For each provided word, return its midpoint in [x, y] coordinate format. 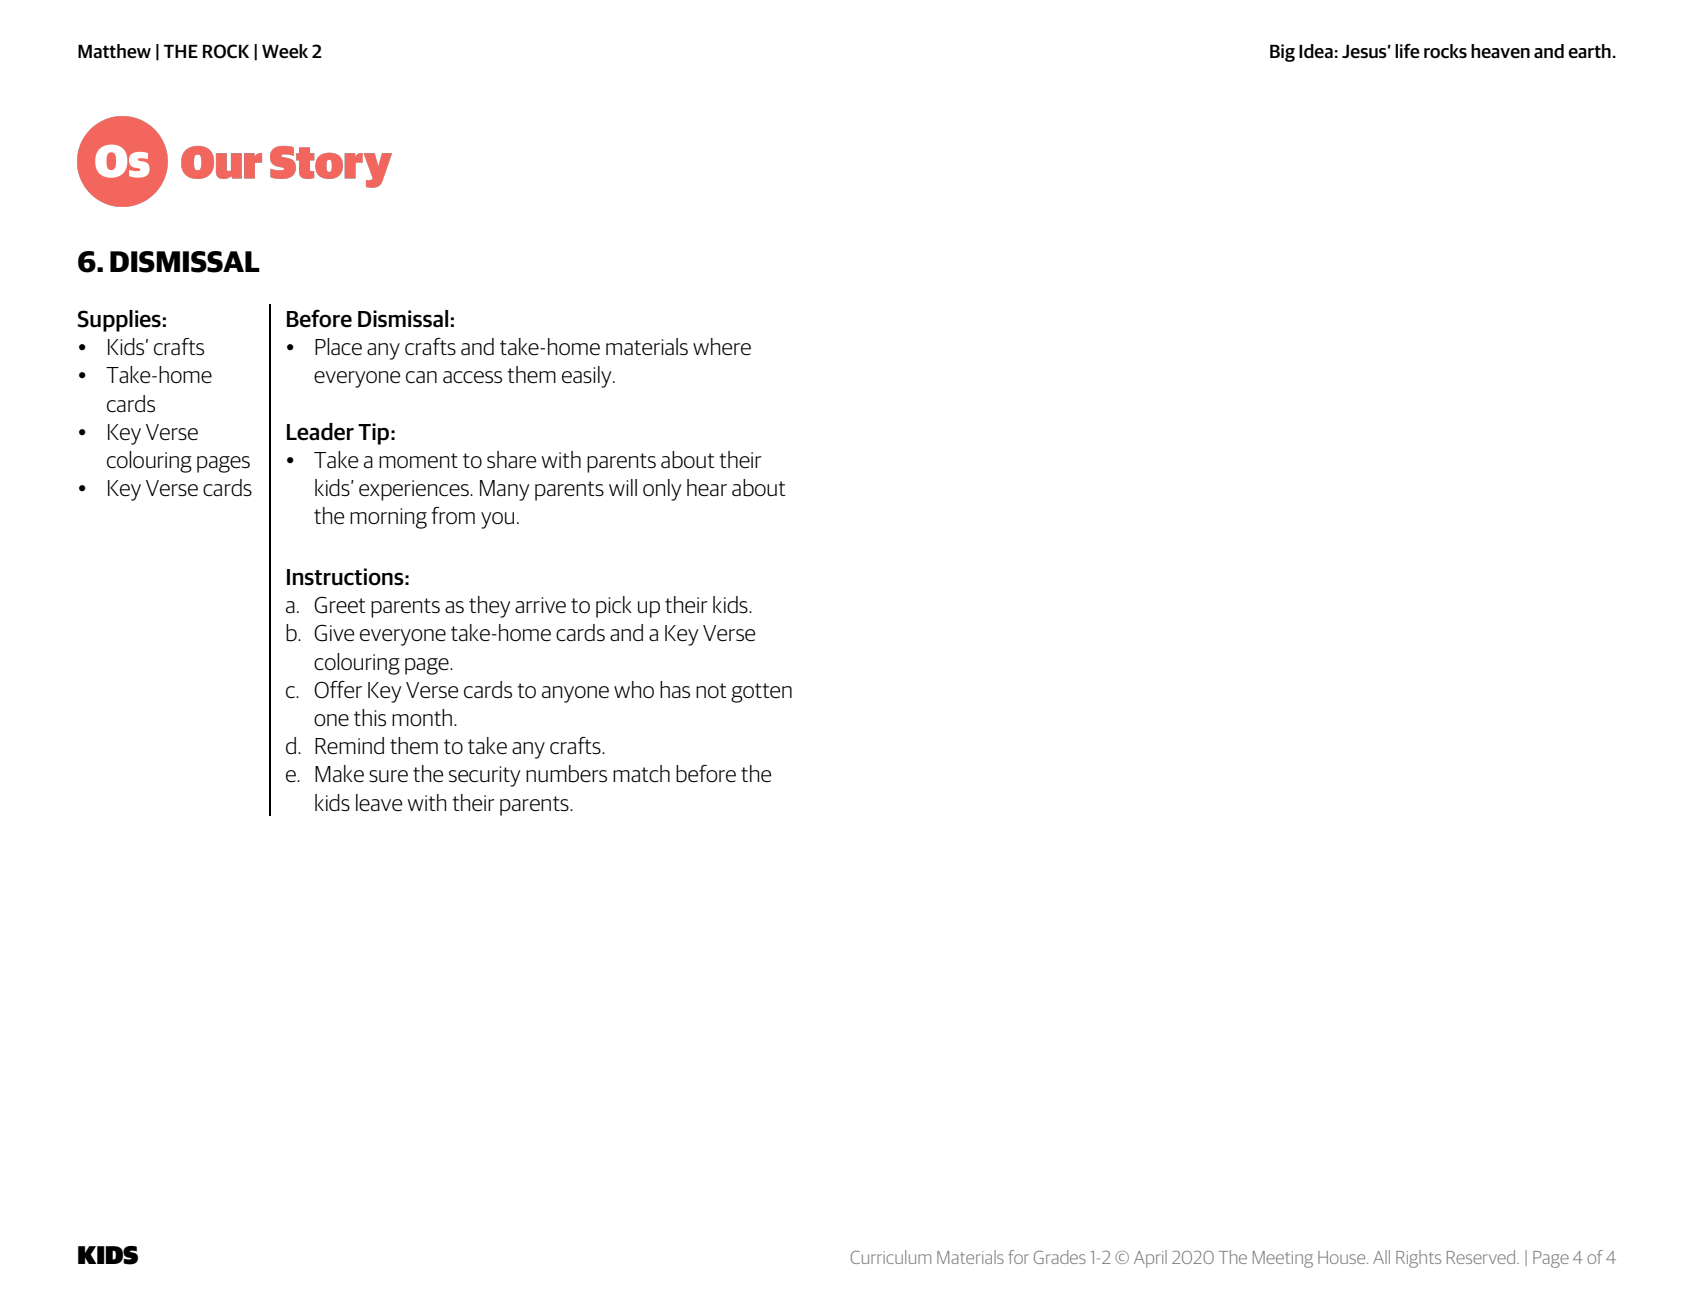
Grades [1060, 1257]
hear [707, 488]
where [722, 347]
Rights [1418, 1259]
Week [285, 51]
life [1407, 51]
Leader [320, 432]
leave [379, 803]
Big [1282, 53]
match [641, 773]
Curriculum [891, 1257]
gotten [761, 693]
